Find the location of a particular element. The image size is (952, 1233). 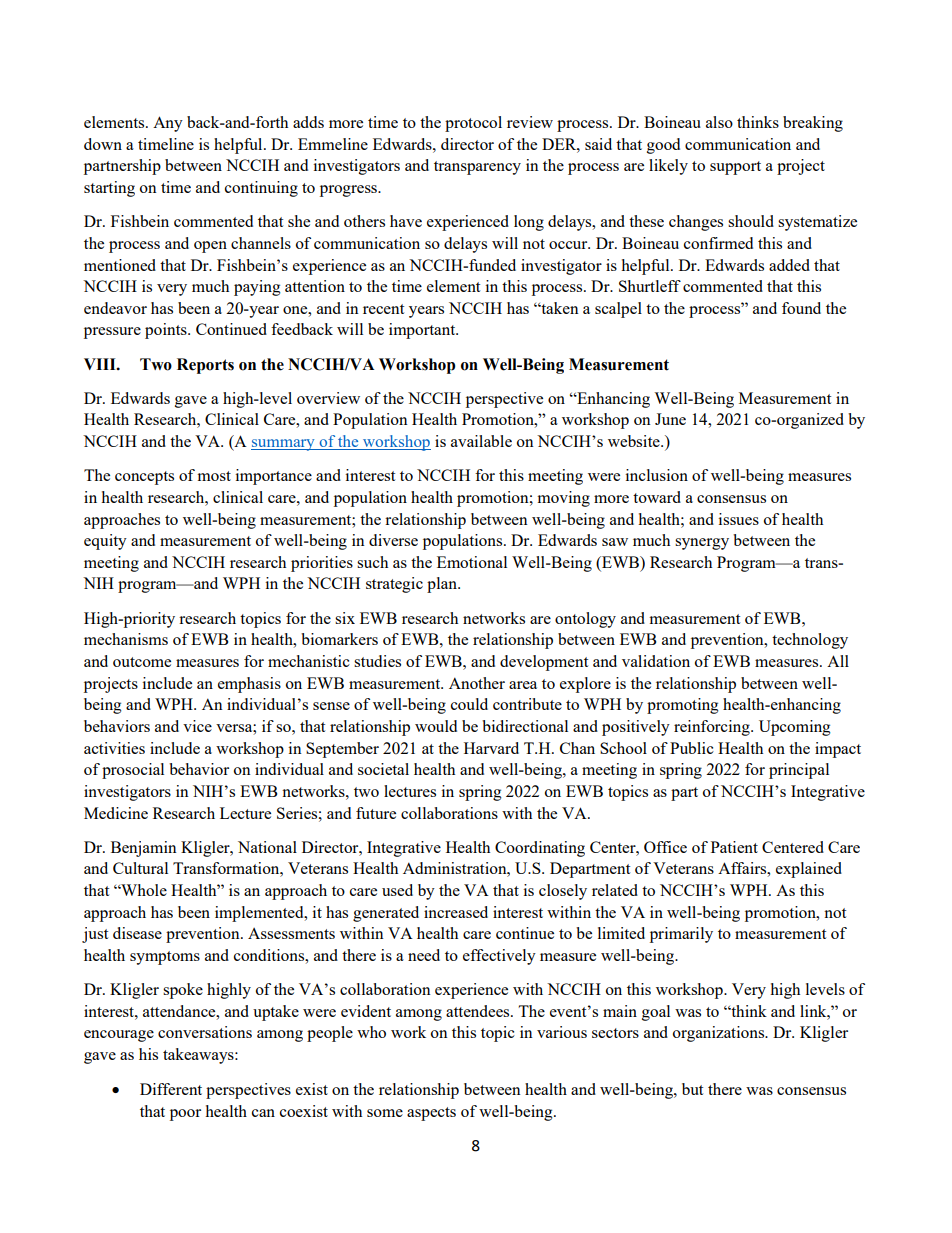

Different is located at coordinates (171, 1089).
